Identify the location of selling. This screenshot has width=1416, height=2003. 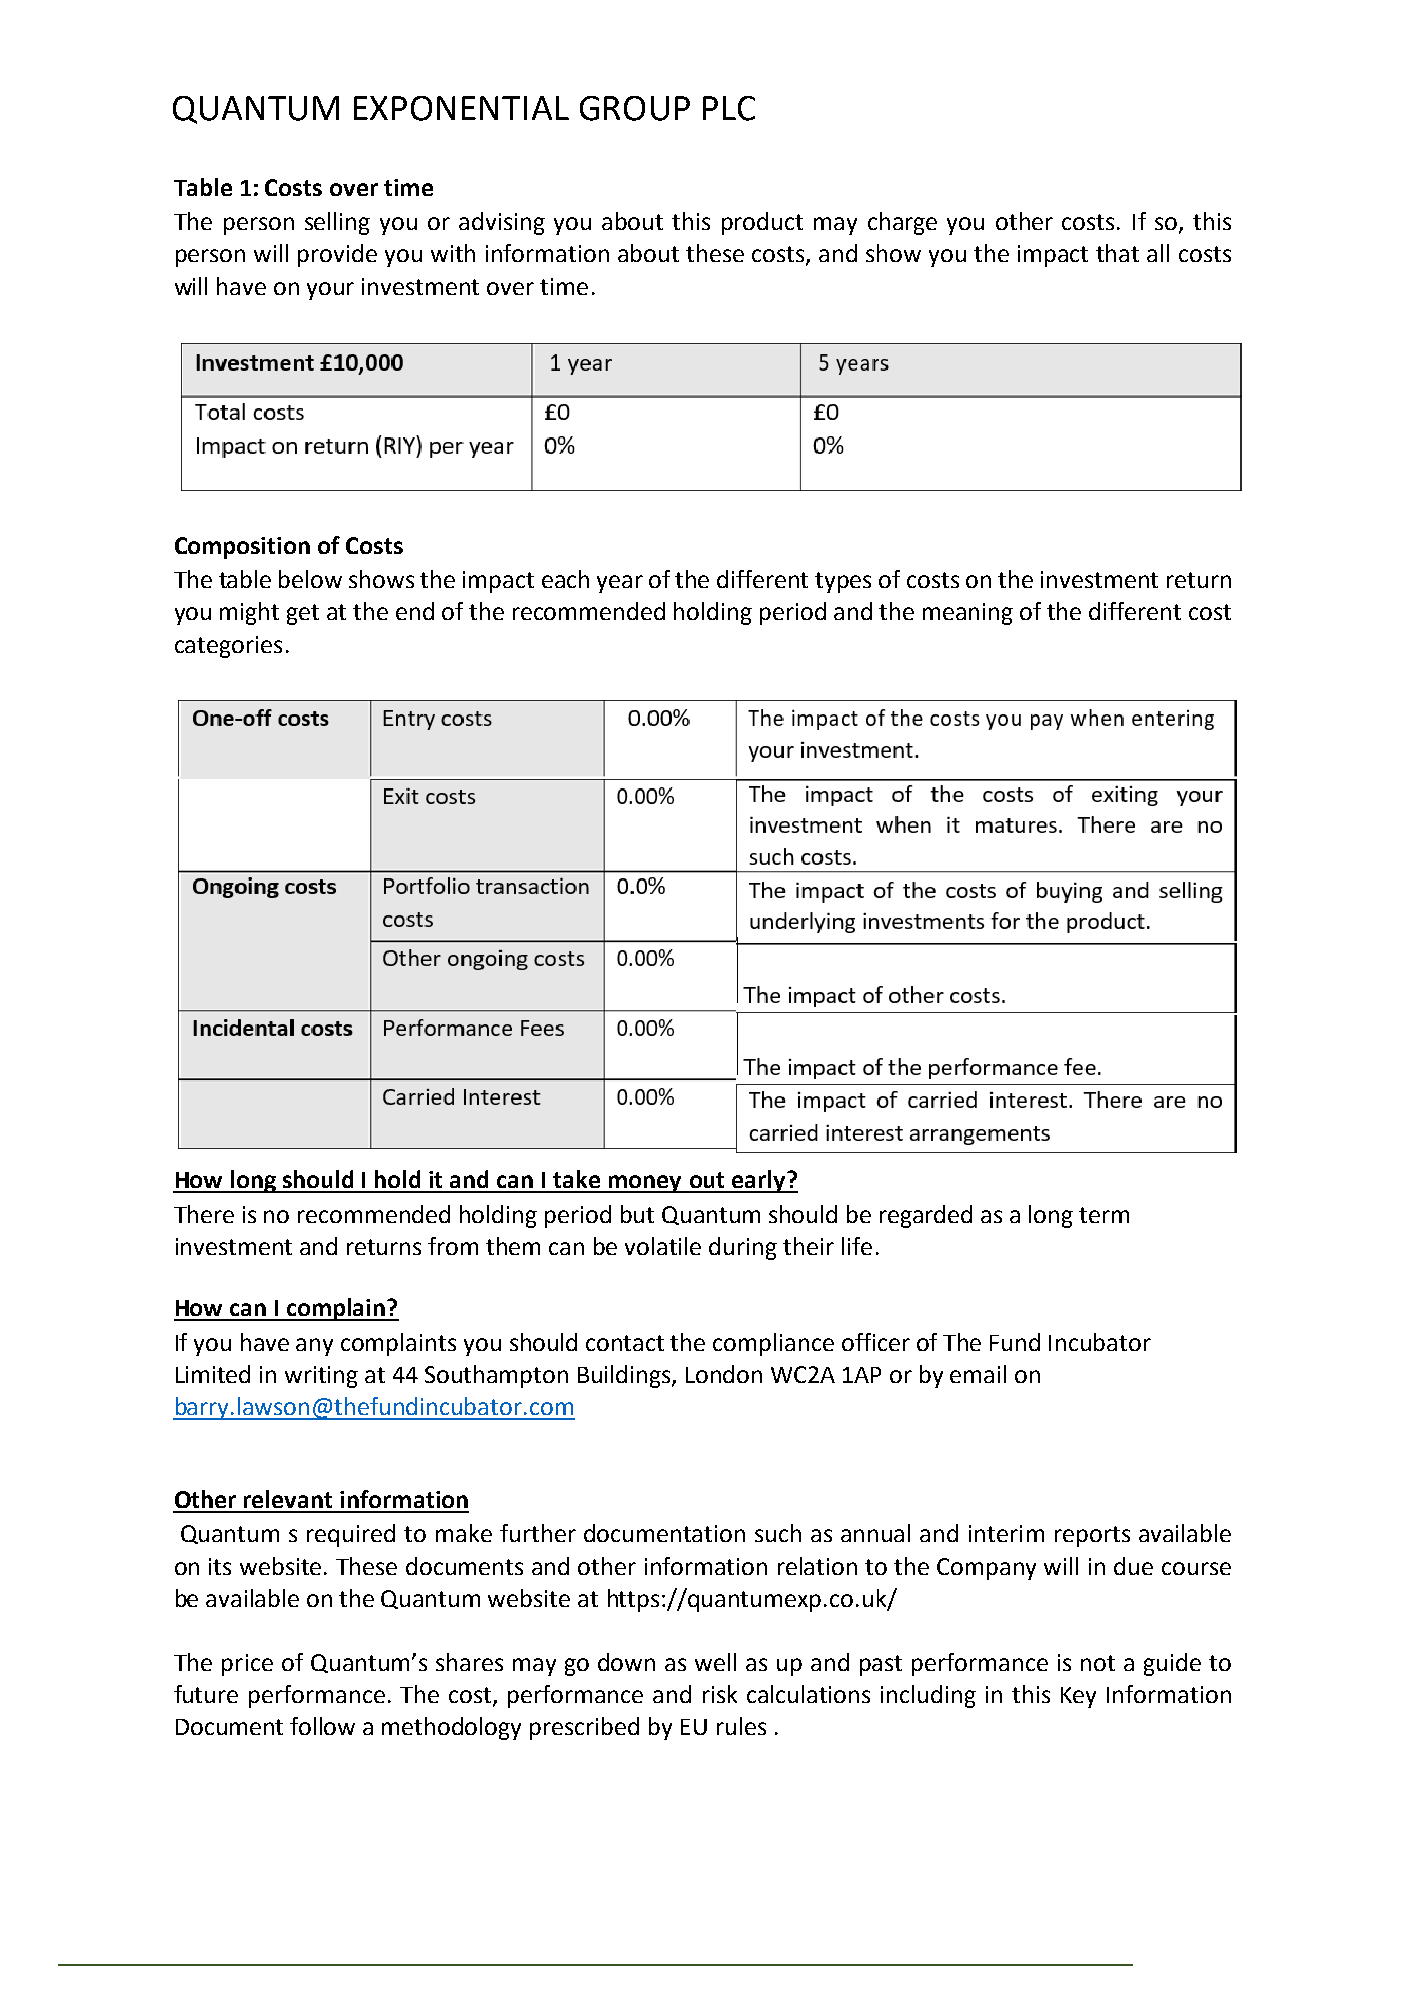
(337, 223).
